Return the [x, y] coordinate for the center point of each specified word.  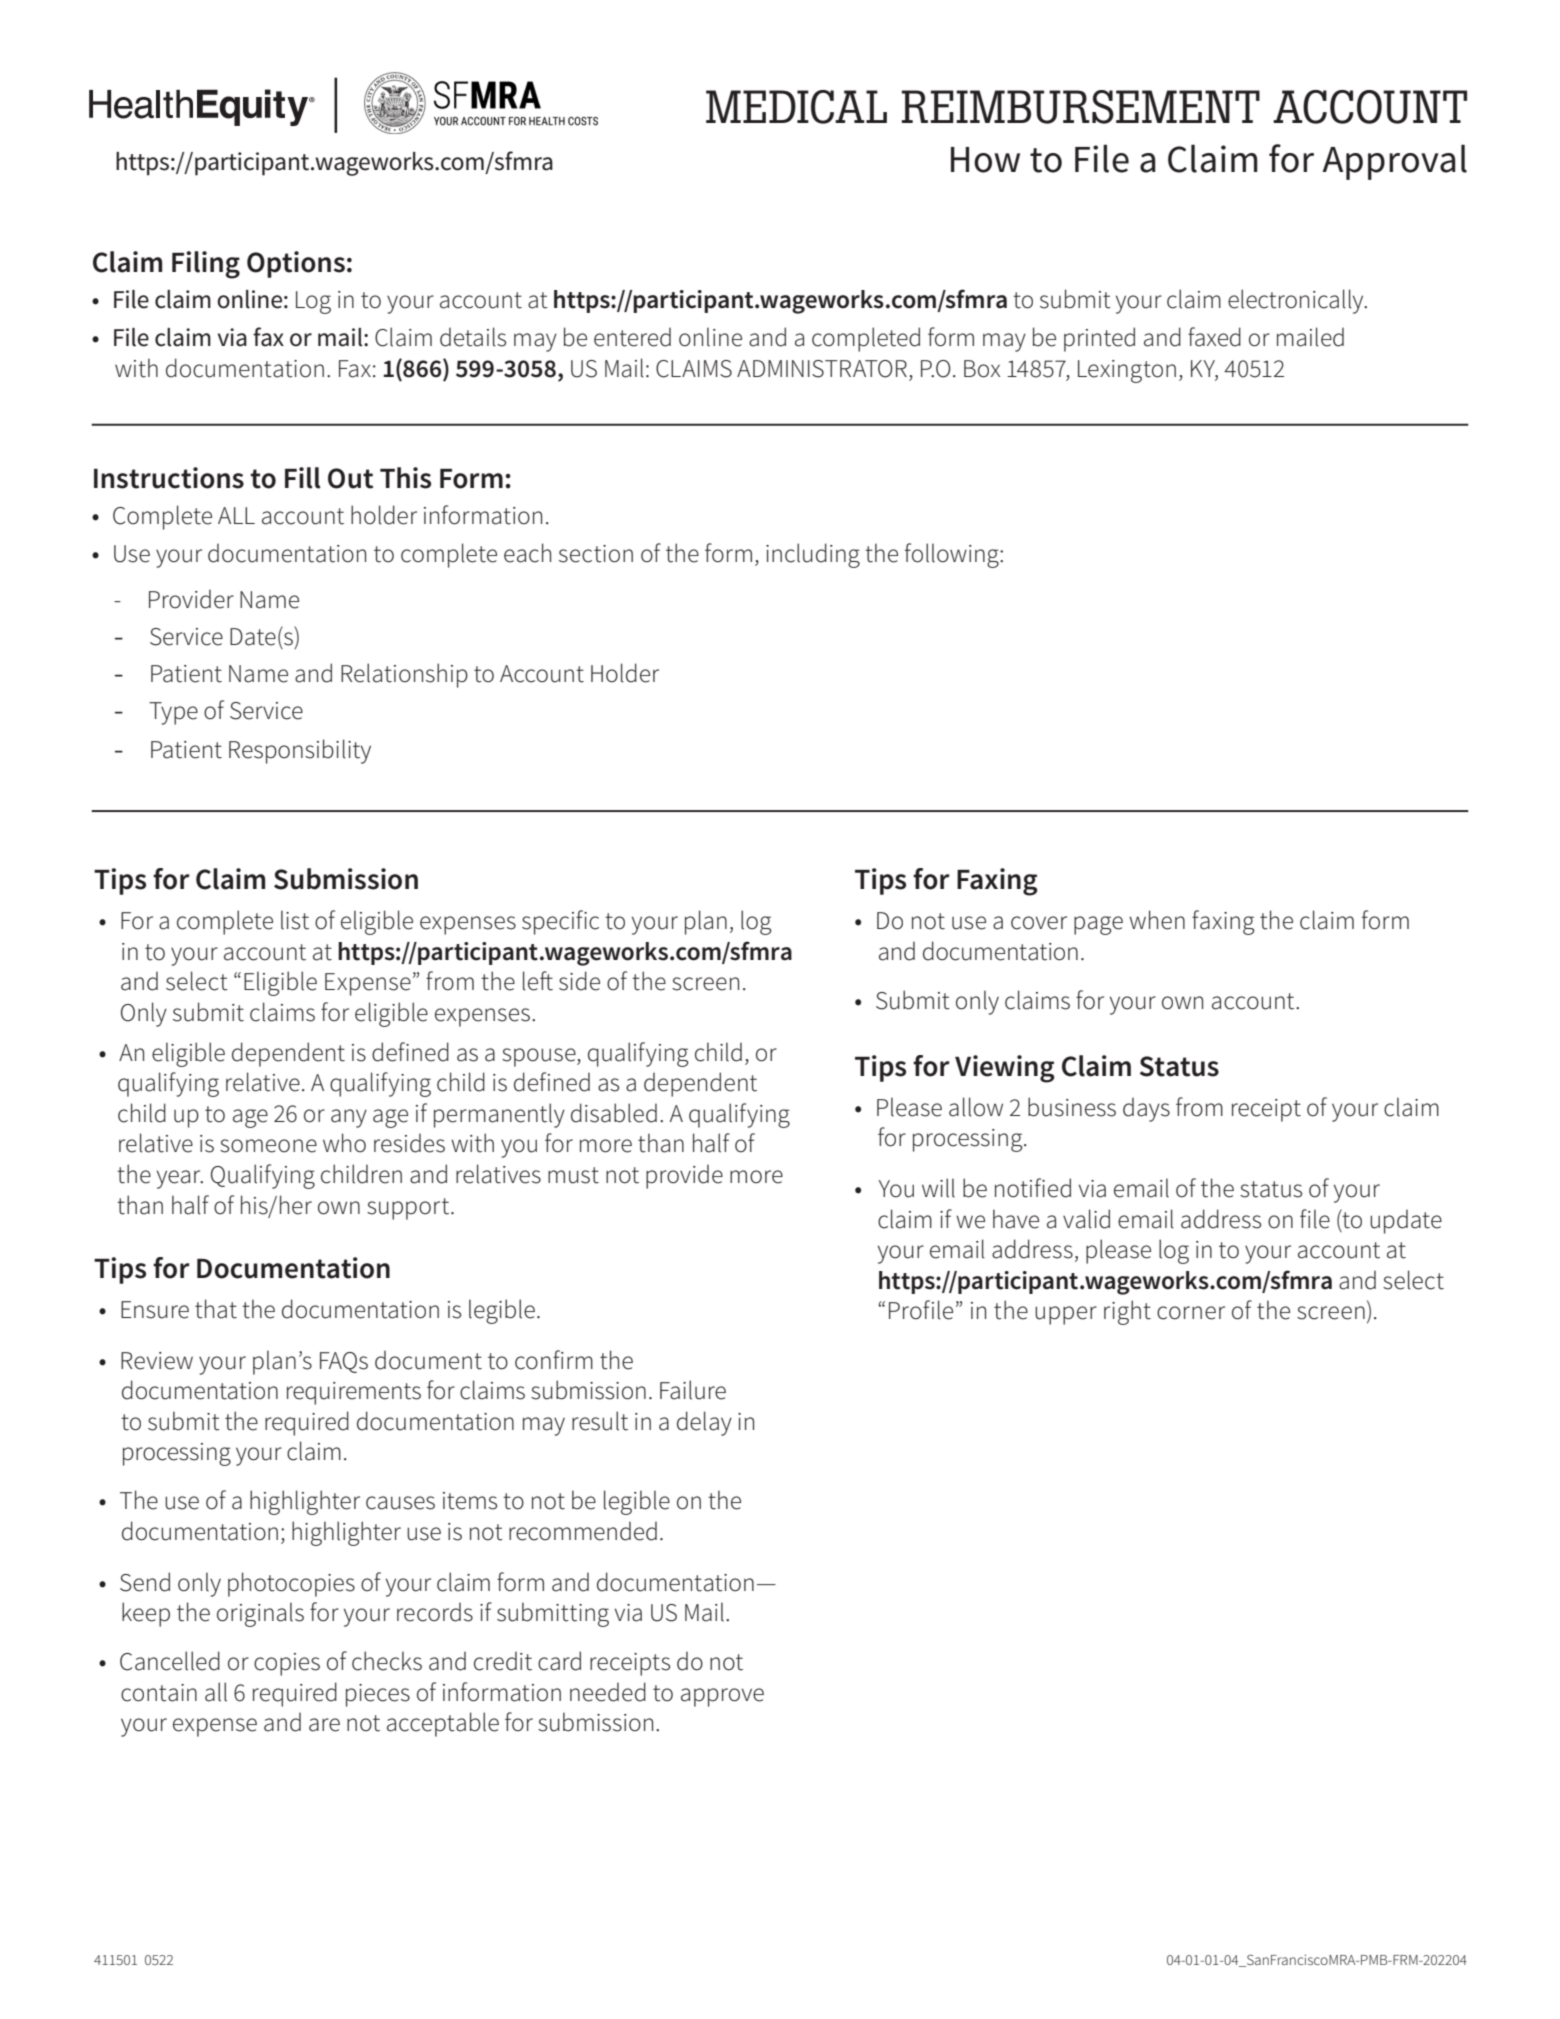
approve [722, 1697]
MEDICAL [796, 107]
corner [1191, 1313]
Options [296, 264]
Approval [1394, 162]
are [324, 1725]
